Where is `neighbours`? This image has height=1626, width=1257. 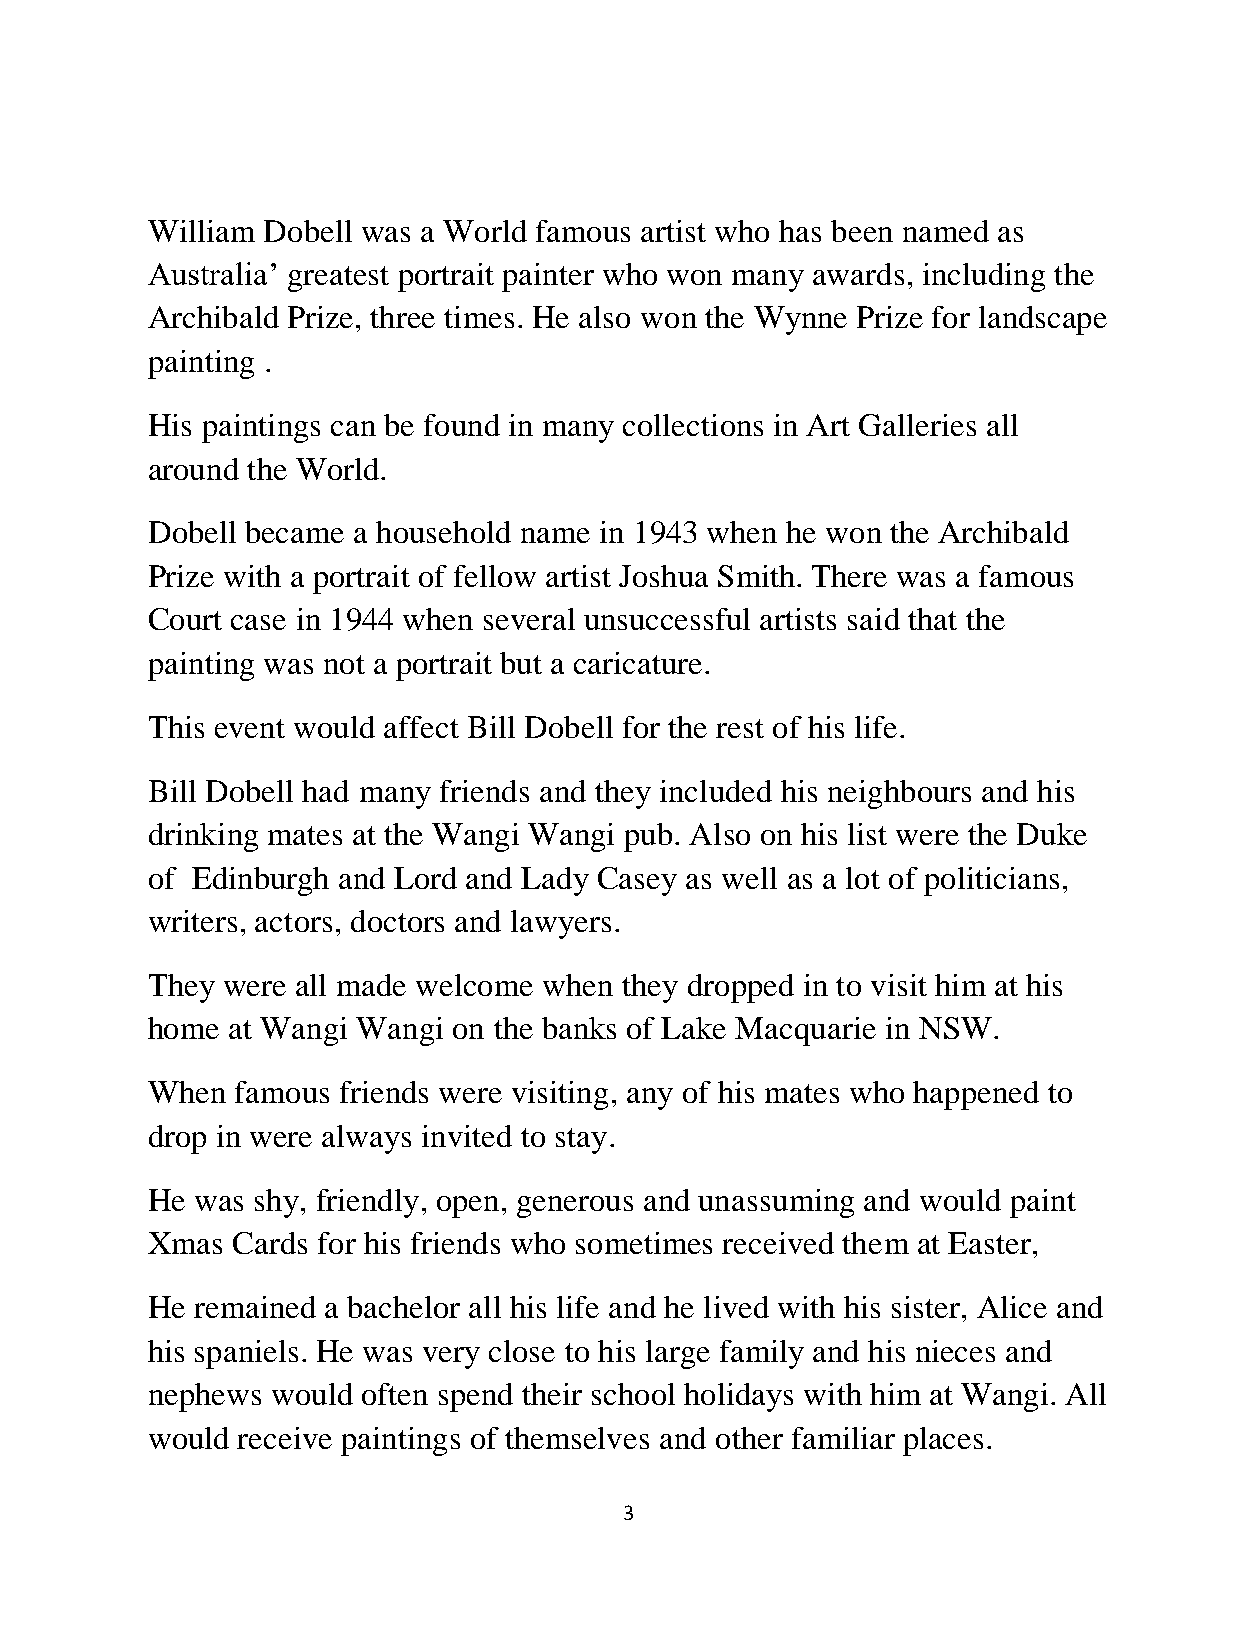 neighbours is located at coordinates (899, 794).
